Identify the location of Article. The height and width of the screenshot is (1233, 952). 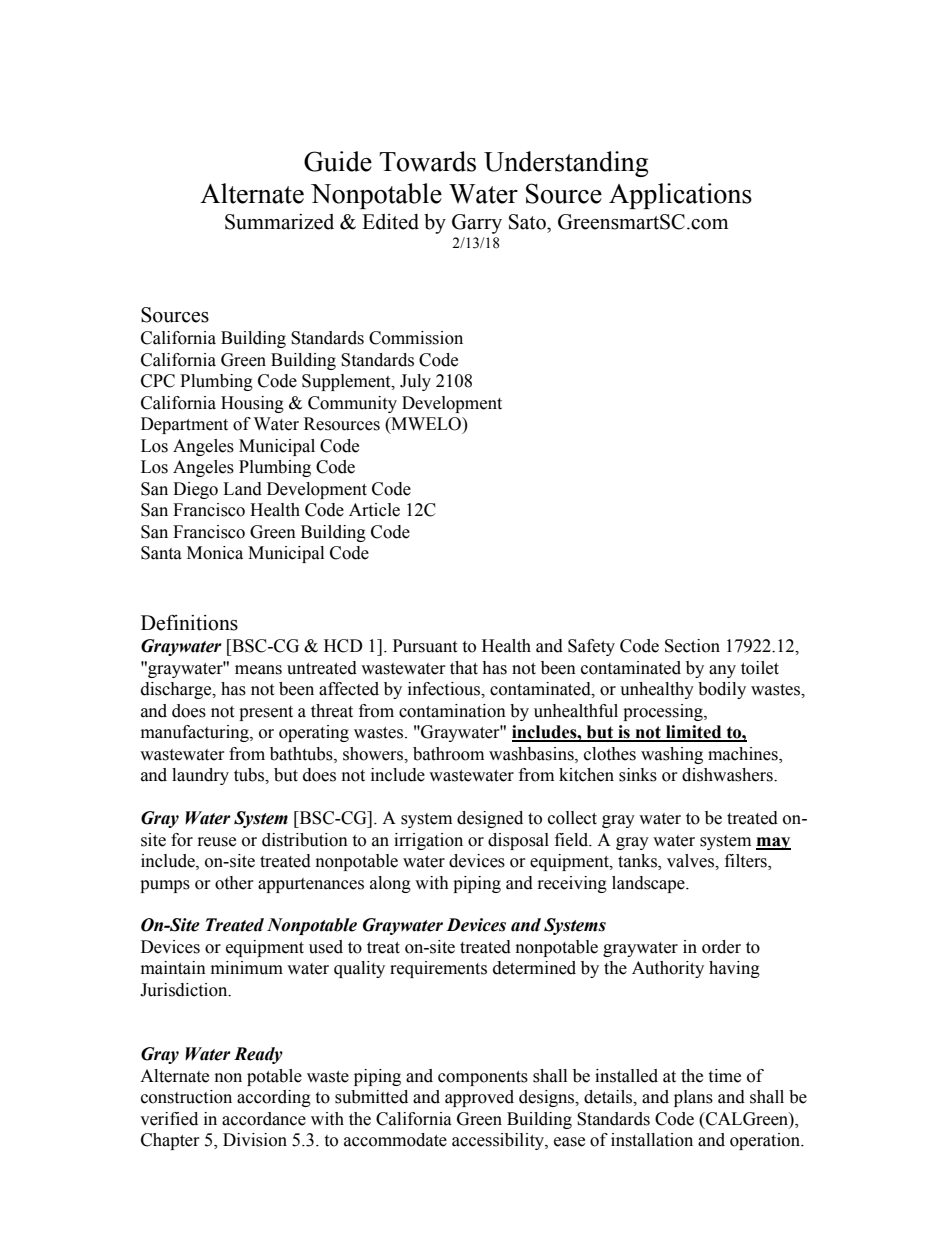
(374, 510).
